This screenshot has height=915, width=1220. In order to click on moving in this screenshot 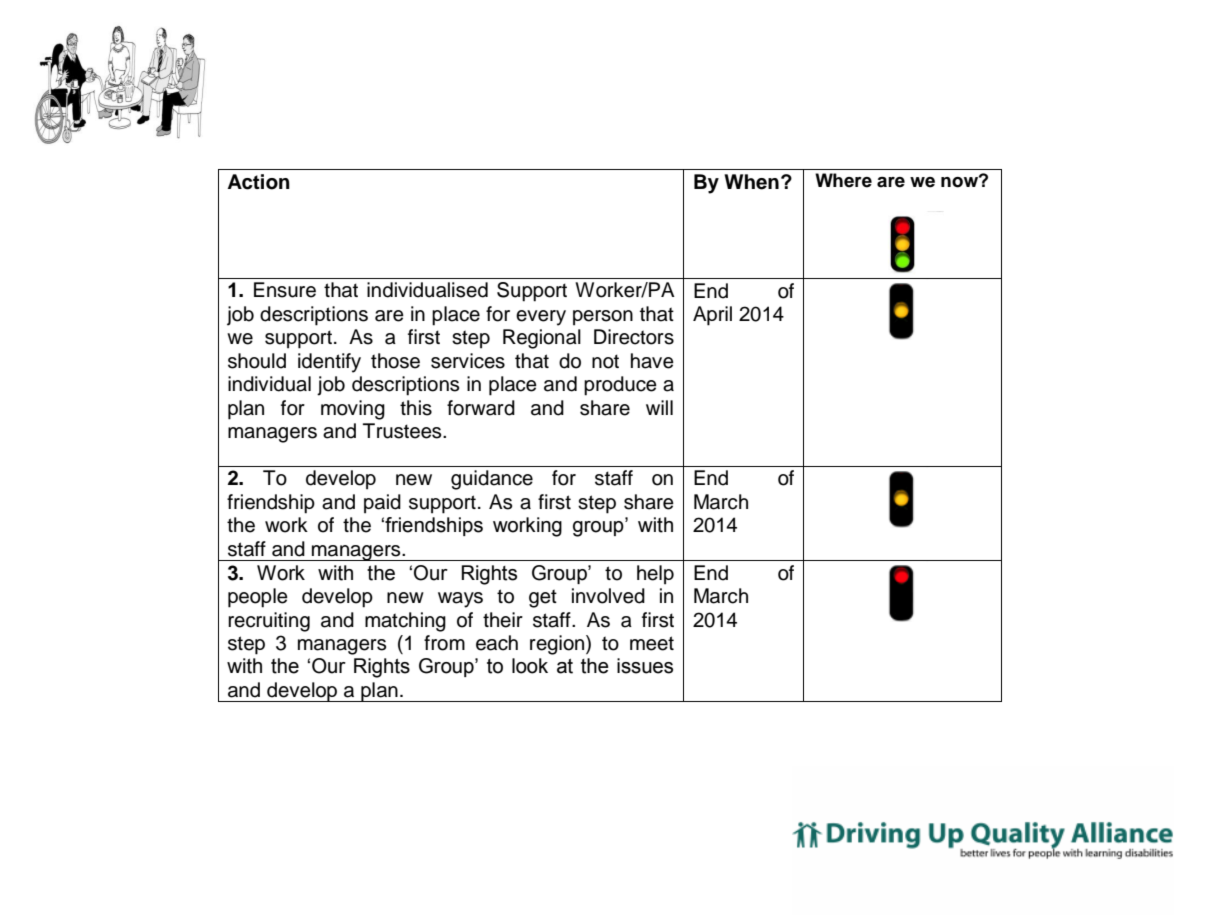, I will do `click(353, 410)`.
